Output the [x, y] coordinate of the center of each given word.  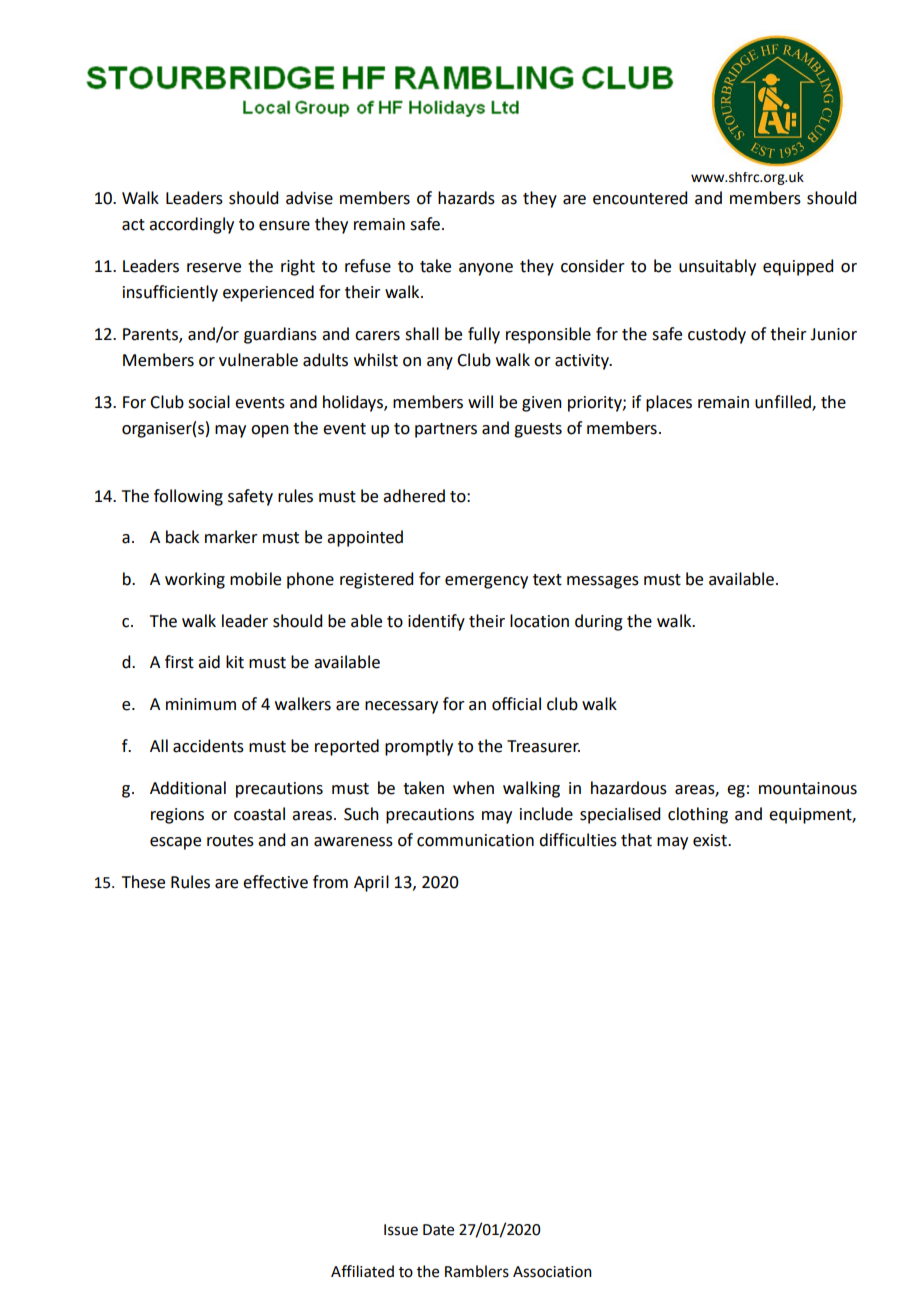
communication [475, 840]
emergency [486, 582]
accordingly [191, 225]
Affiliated [362, 1271]
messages [603, 582]
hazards [466, 198]
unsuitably [717, 267]
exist [711, 840]
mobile [255, 579]
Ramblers [477, 1271]
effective [275, 882]
